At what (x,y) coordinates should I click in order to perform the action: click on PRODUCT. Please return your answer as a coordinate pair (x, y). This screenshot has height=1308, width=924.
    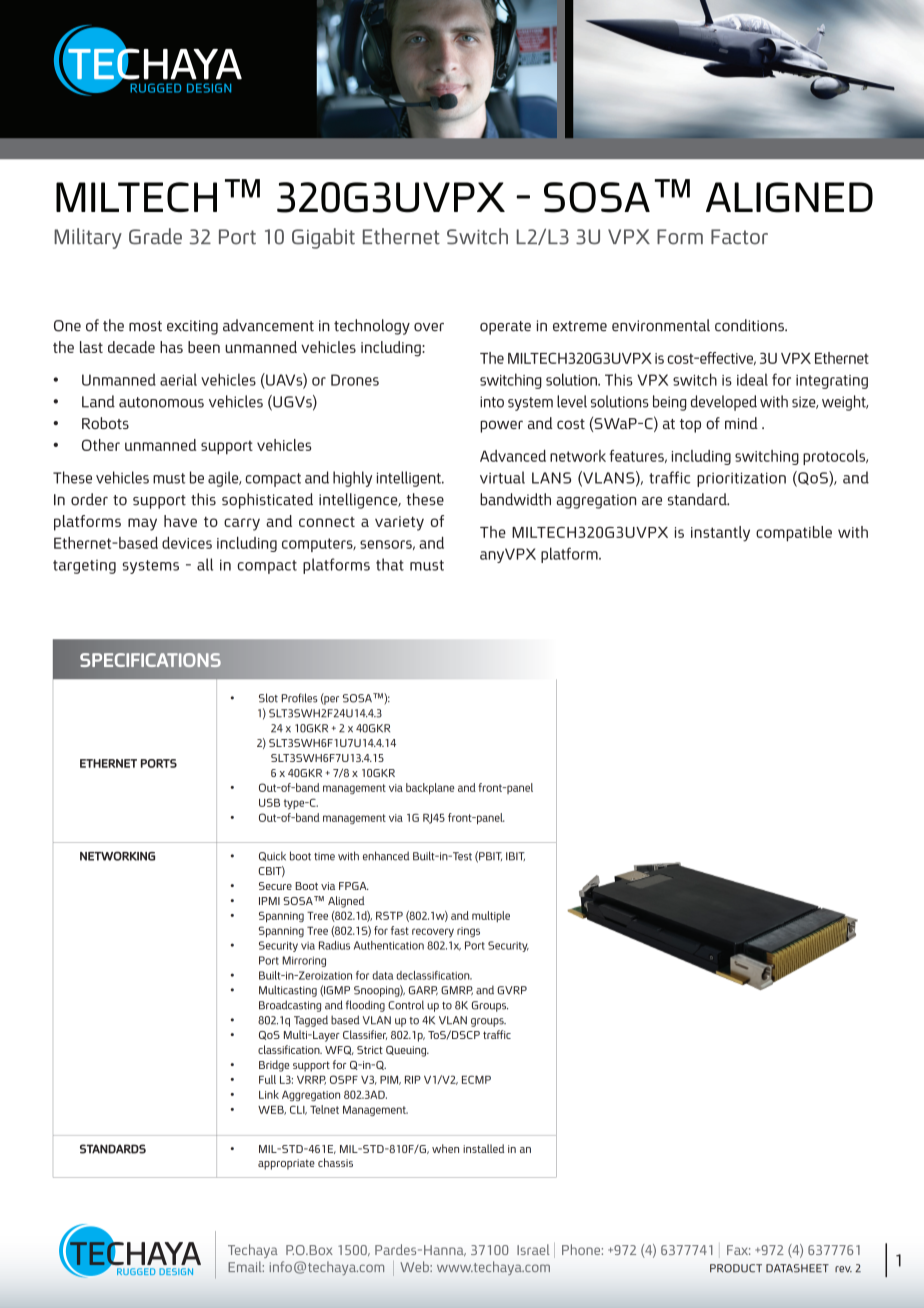
    Looking at the image, I should click on (736, 1268).
